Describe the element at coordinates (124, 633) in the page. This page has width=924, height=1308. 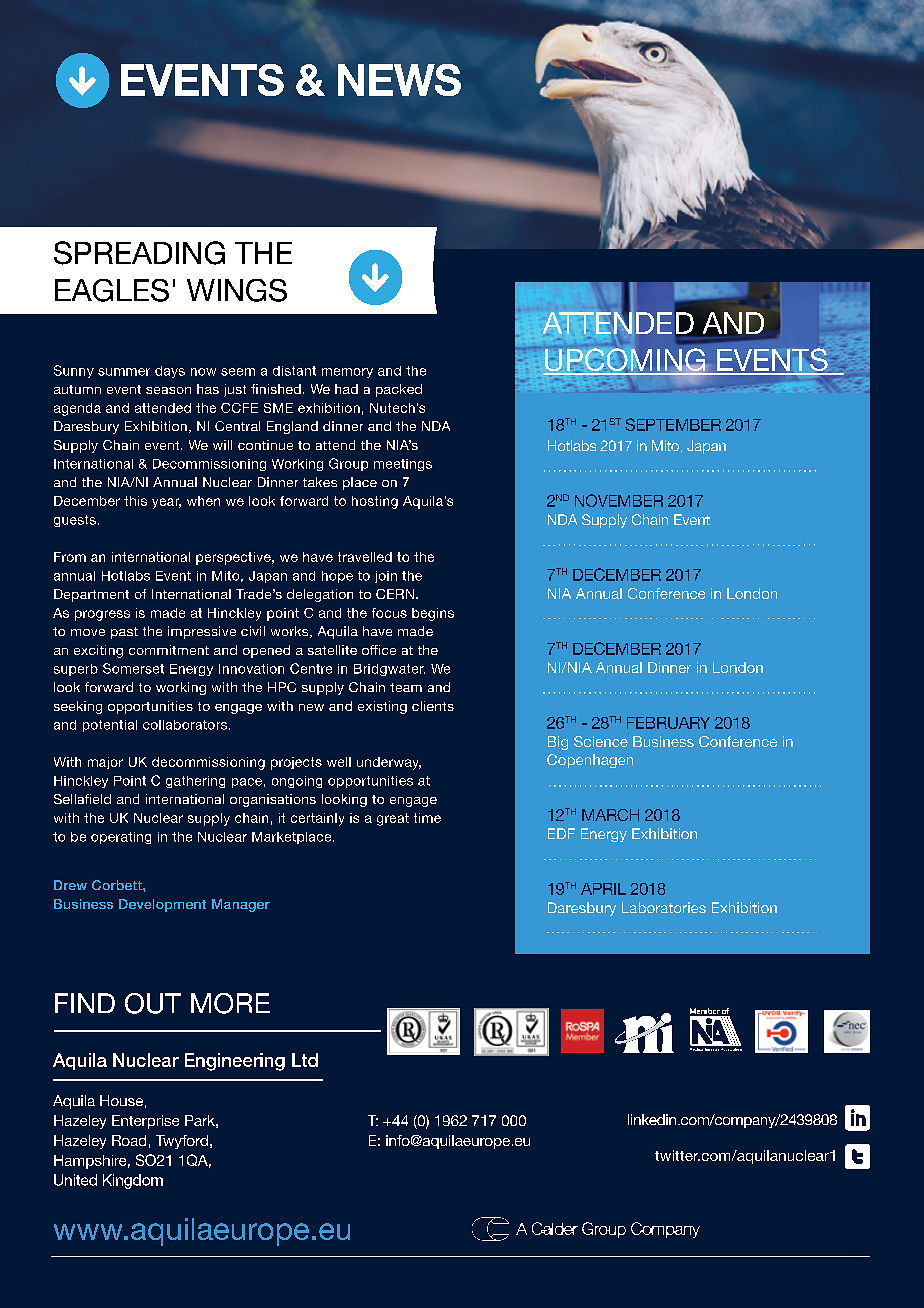
I see `past` at that location.
